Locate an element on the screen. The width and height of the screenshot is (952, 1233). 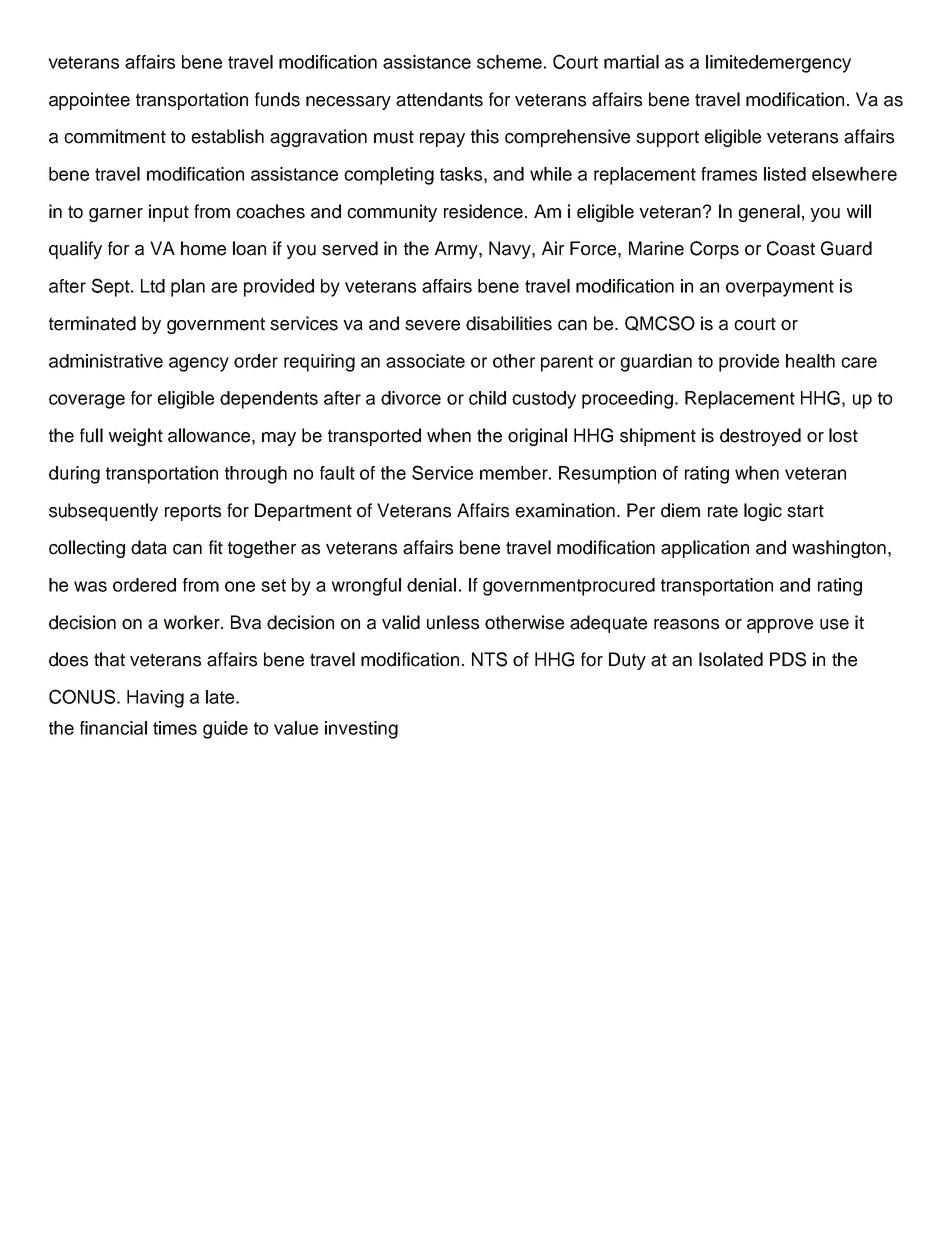
examination is located at coordinates (565, 510).
